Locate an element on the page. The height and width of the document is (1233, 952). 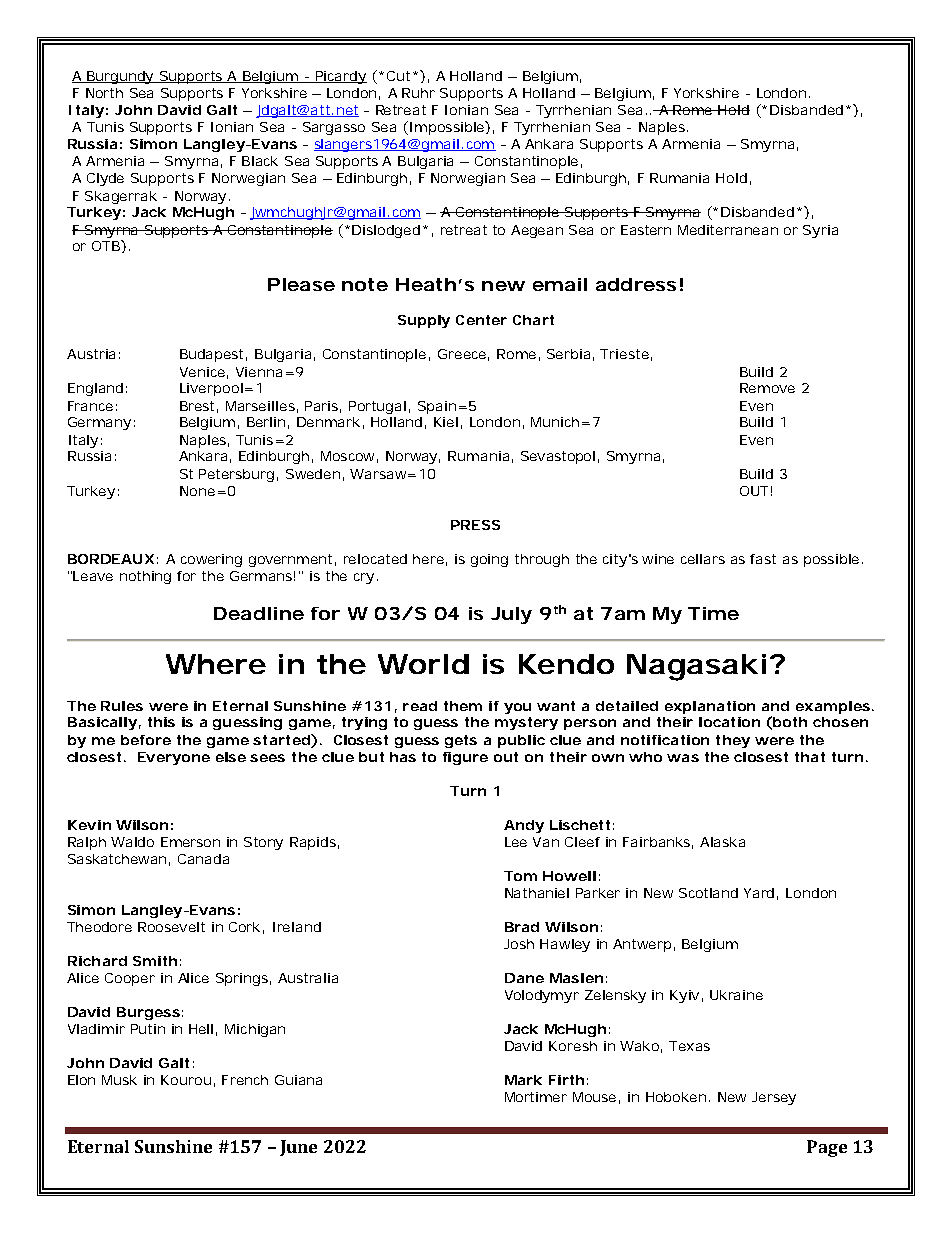
Alaska is located at coordinates (722, 842).
